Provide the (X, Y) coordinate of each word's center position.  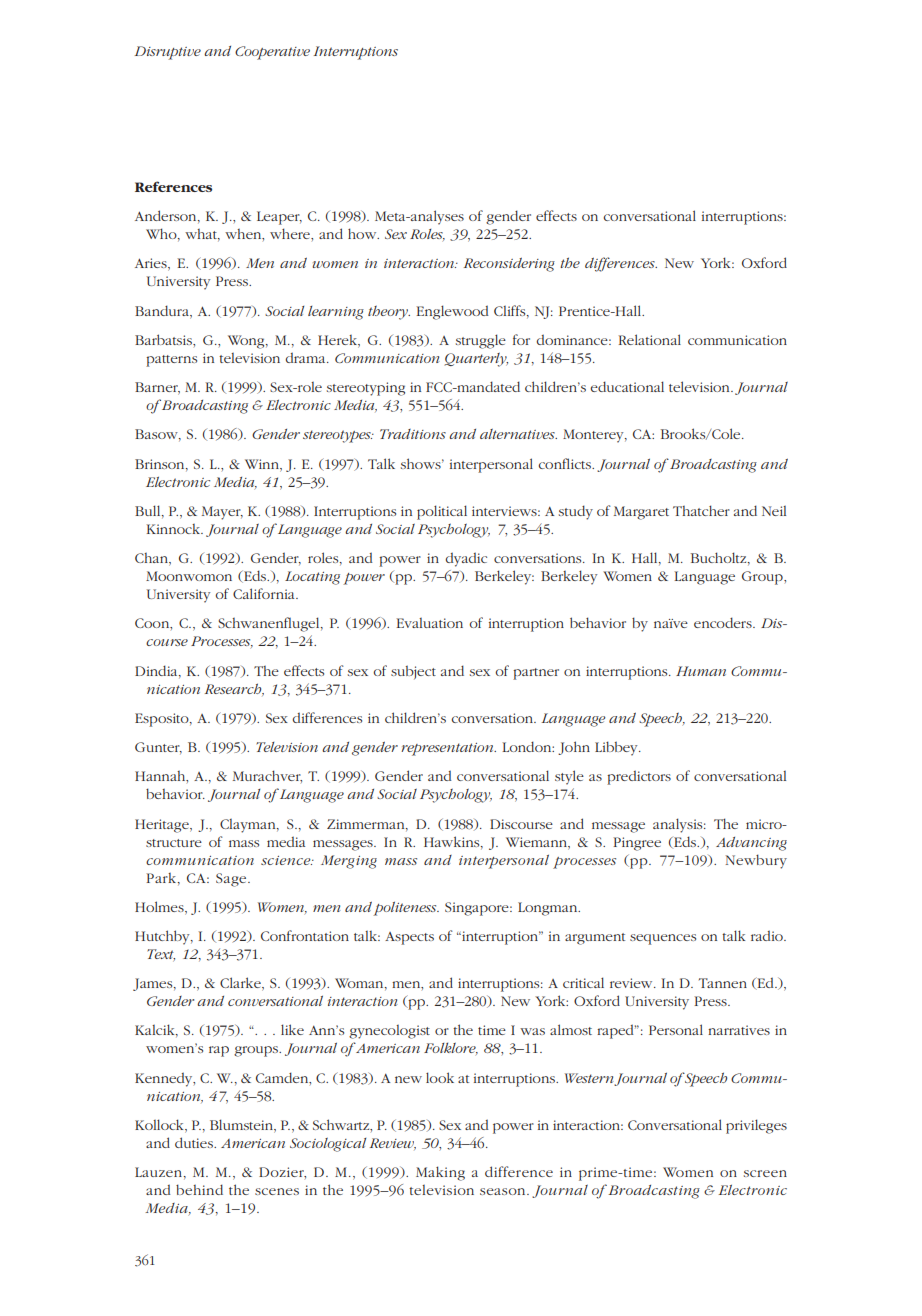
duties (195, 1142)
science (287, 860)
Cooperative (272, 53)
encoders (724, 622)
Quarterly (476, 360)
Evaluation (429, 623)
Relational (650, 339)
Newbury (756, 861)
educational (627, 386)
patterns (171, 361)
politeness (406, 908)
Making (440, 1173)
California (265, 593)
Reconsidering (509, 264)
